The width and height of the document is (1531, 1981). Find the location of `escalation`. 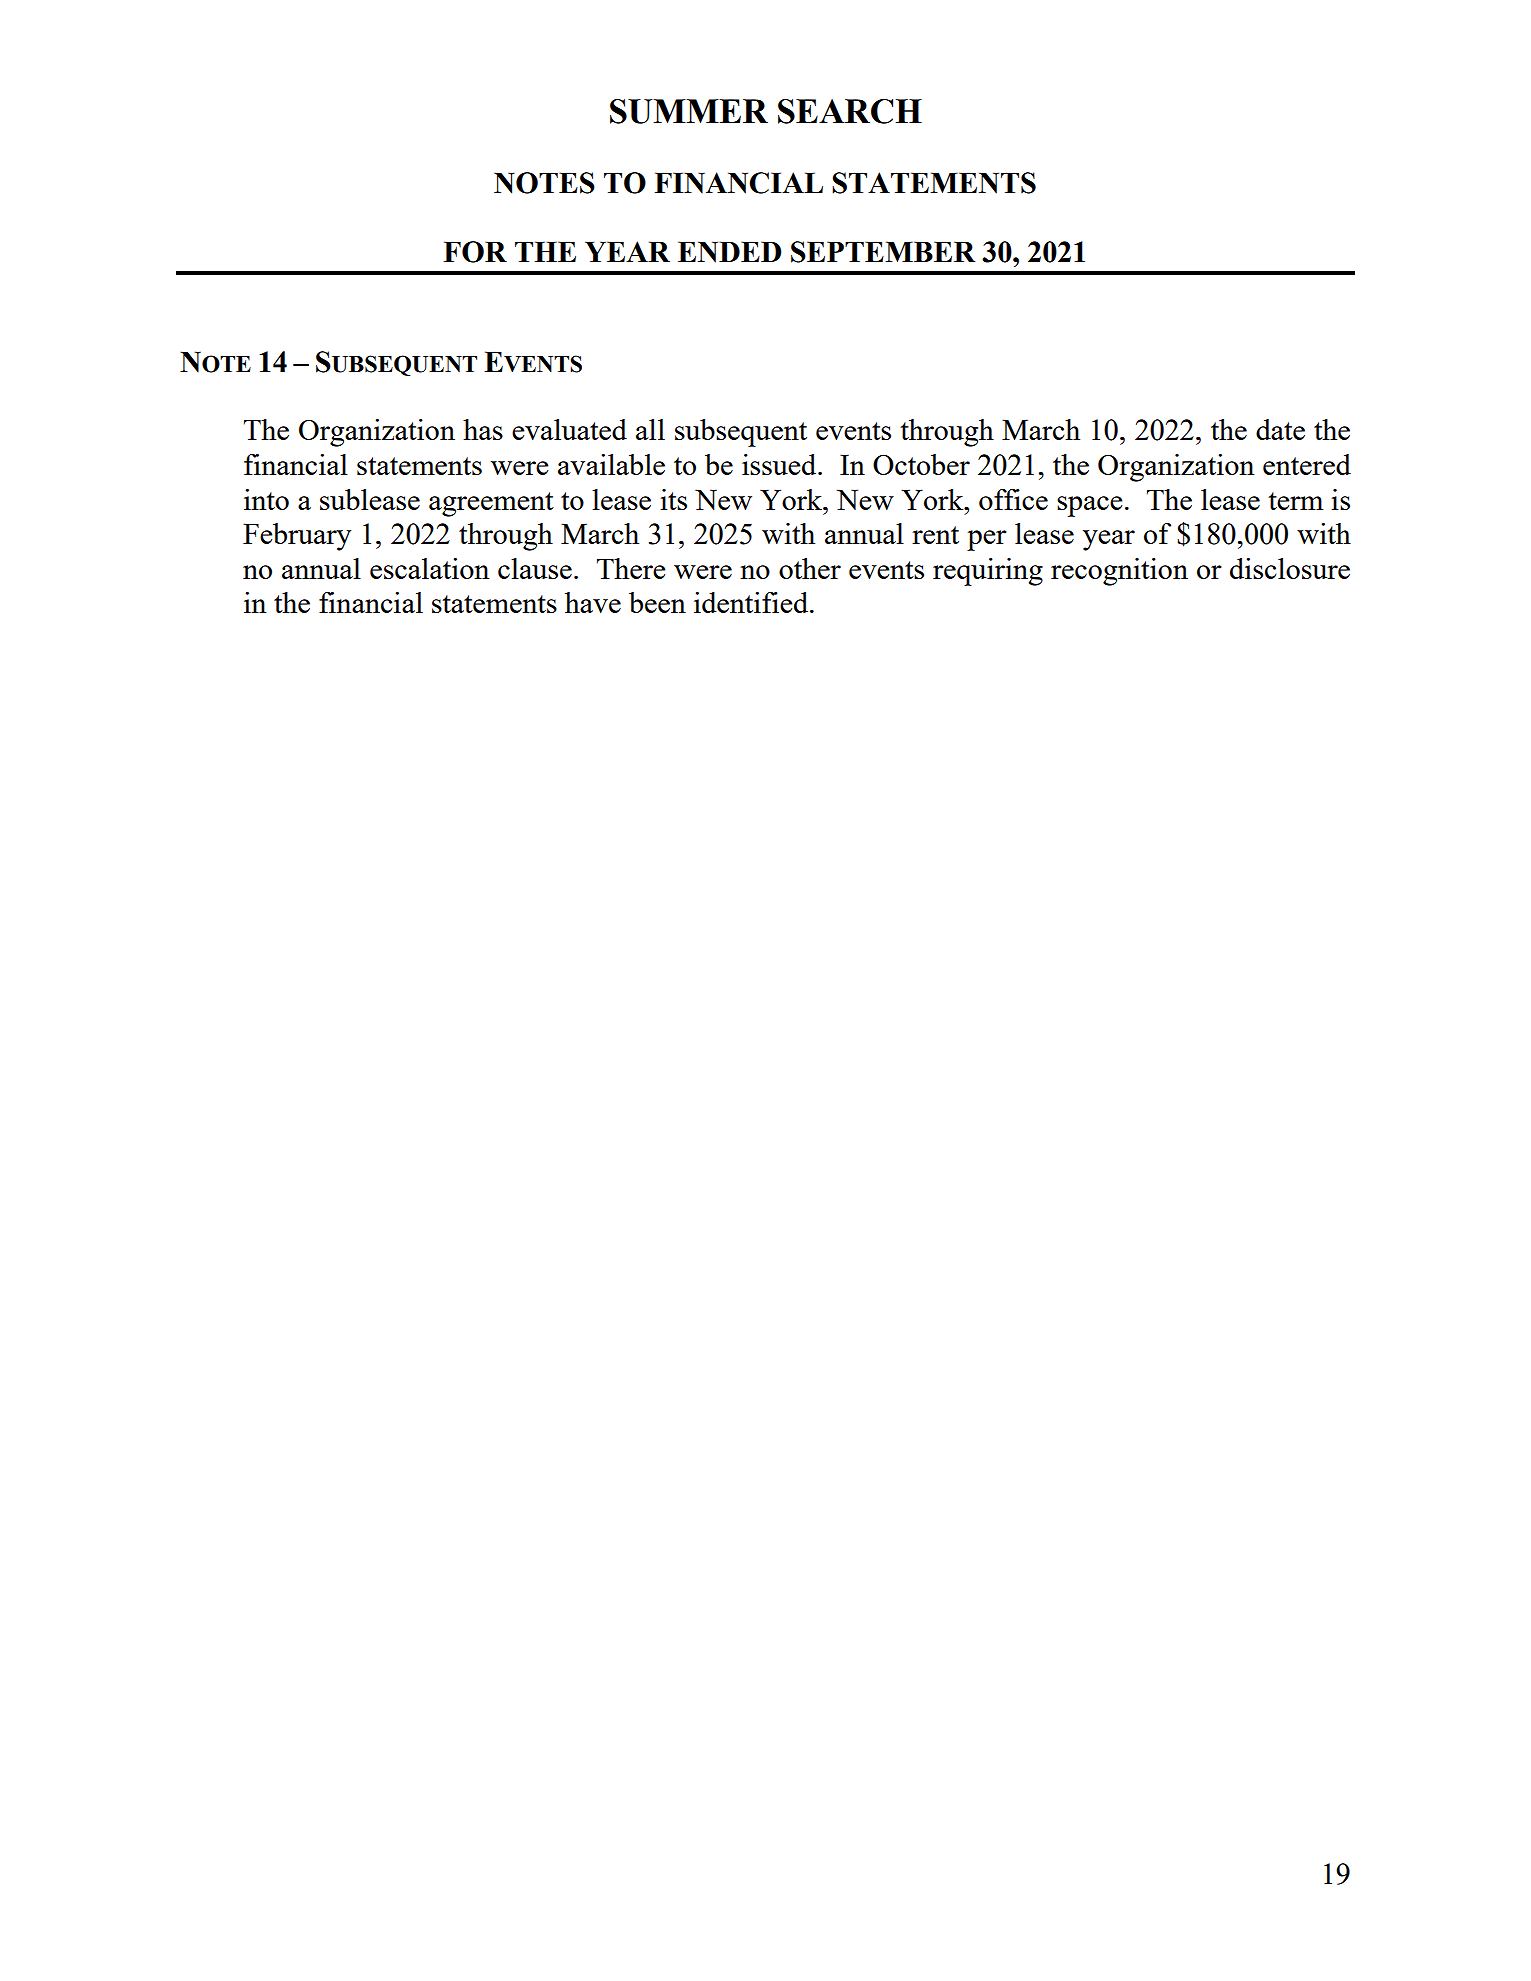

escalation is located at coordinates (429, 568).
